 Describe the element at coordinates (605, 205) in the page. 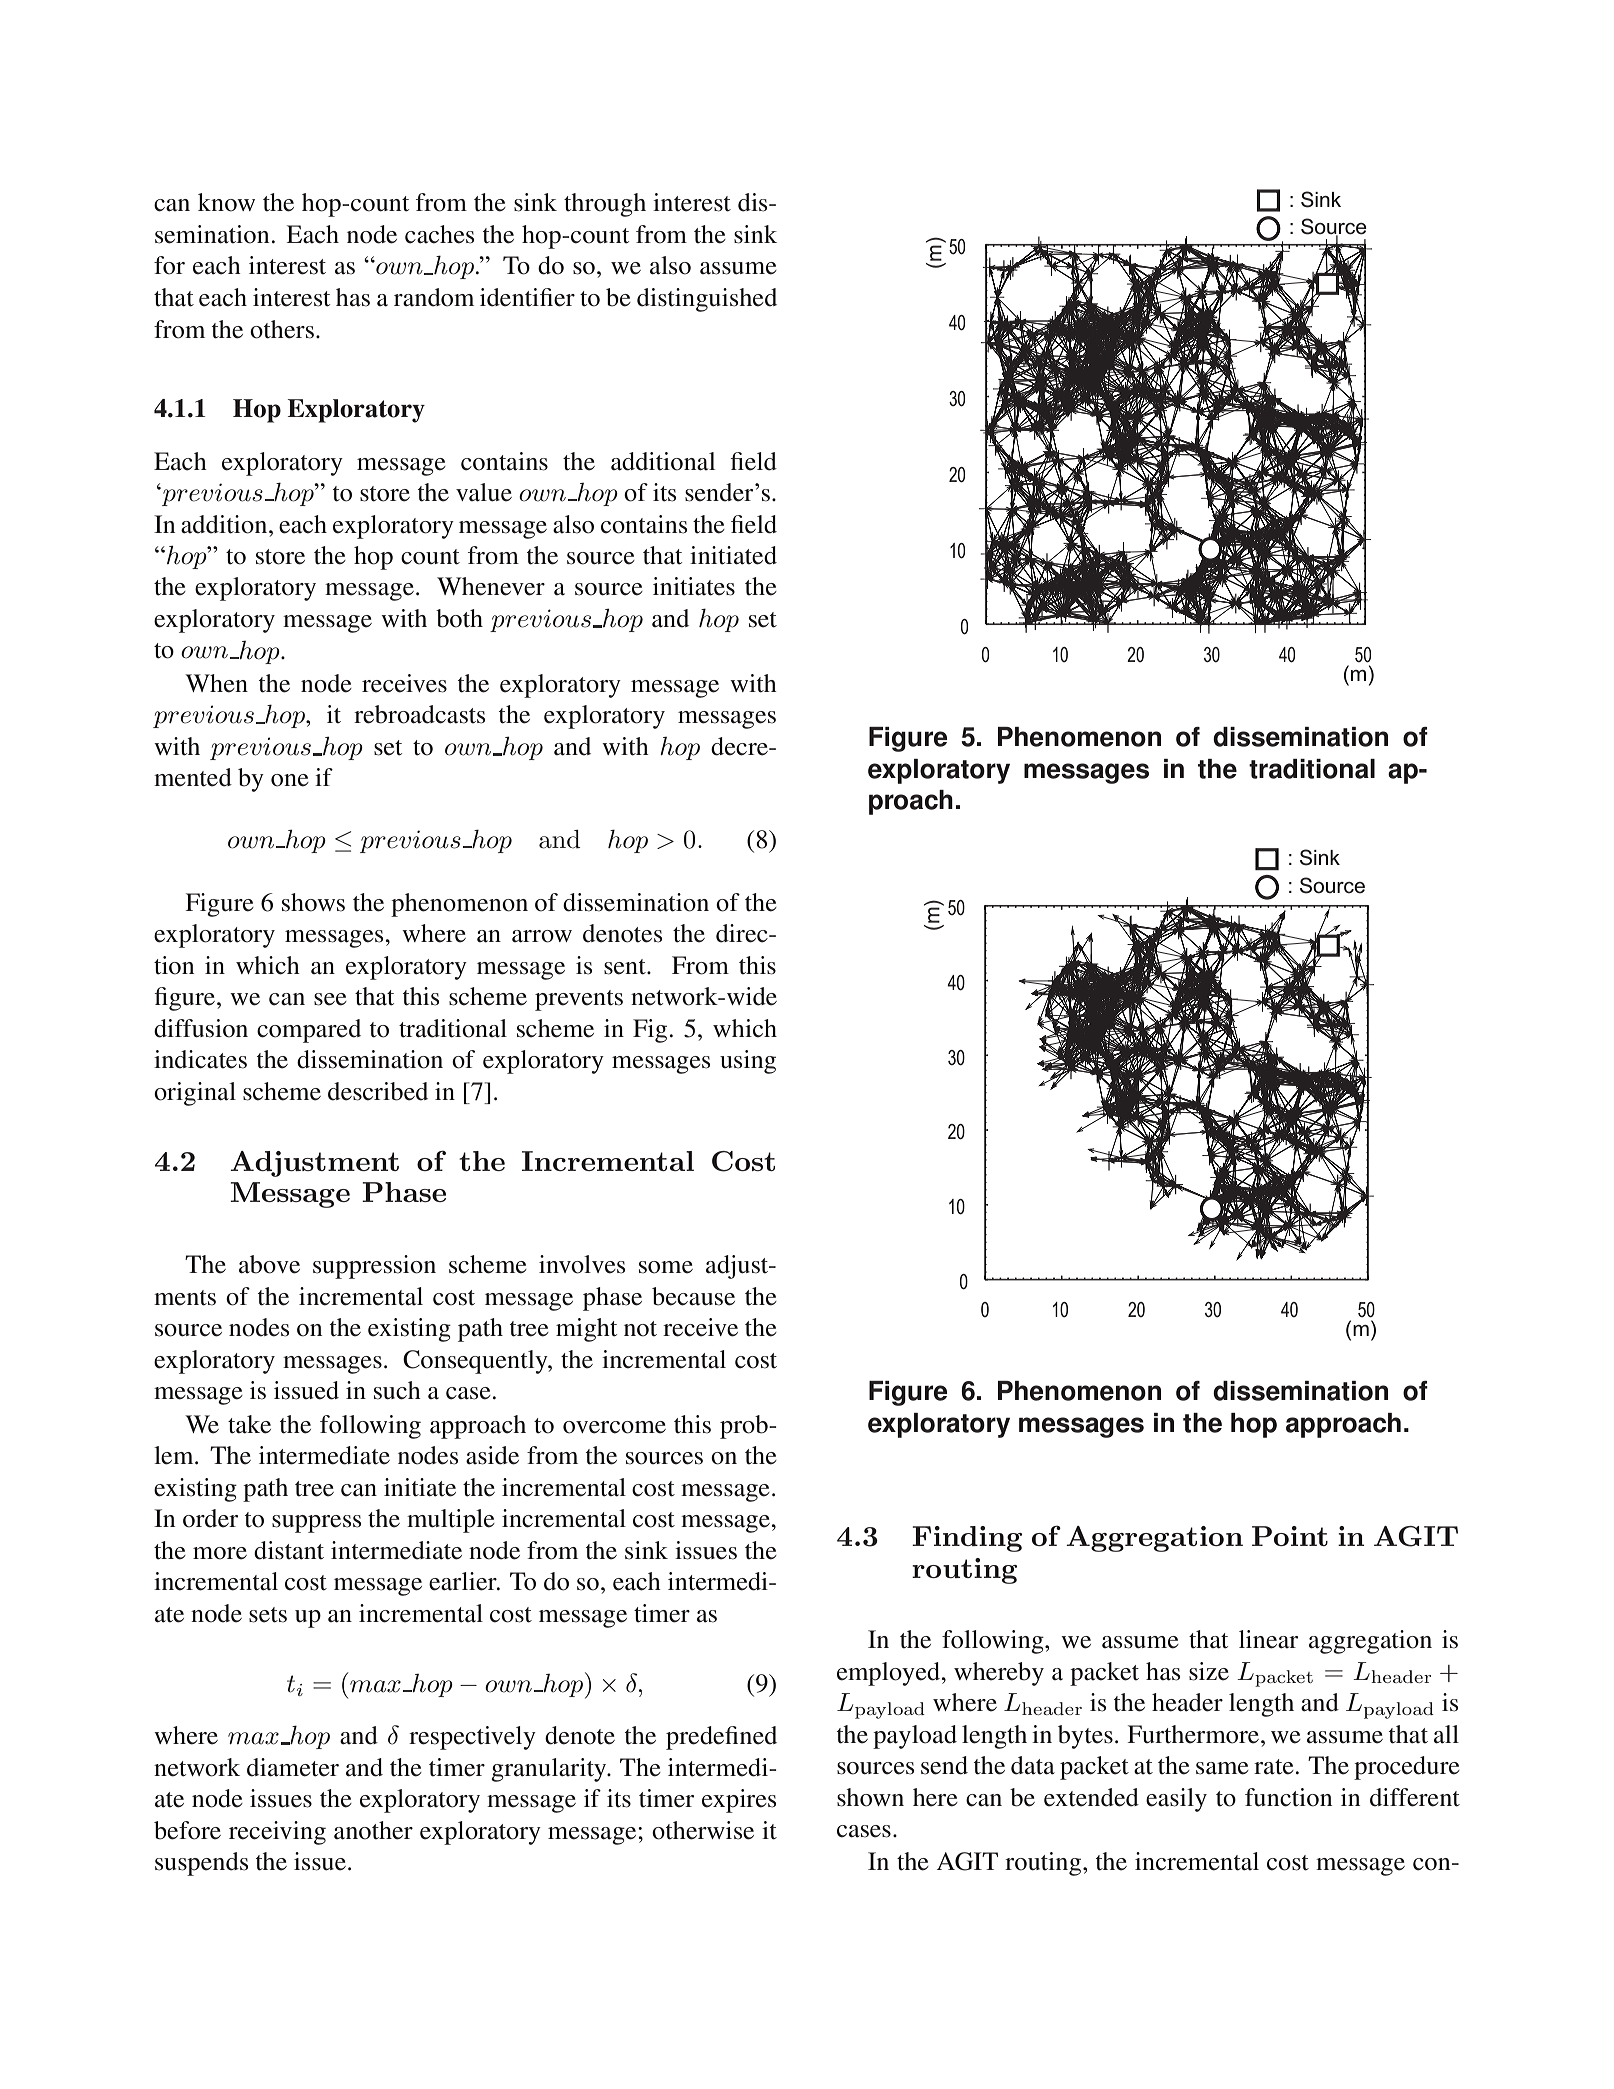

I see `through` at that location.
